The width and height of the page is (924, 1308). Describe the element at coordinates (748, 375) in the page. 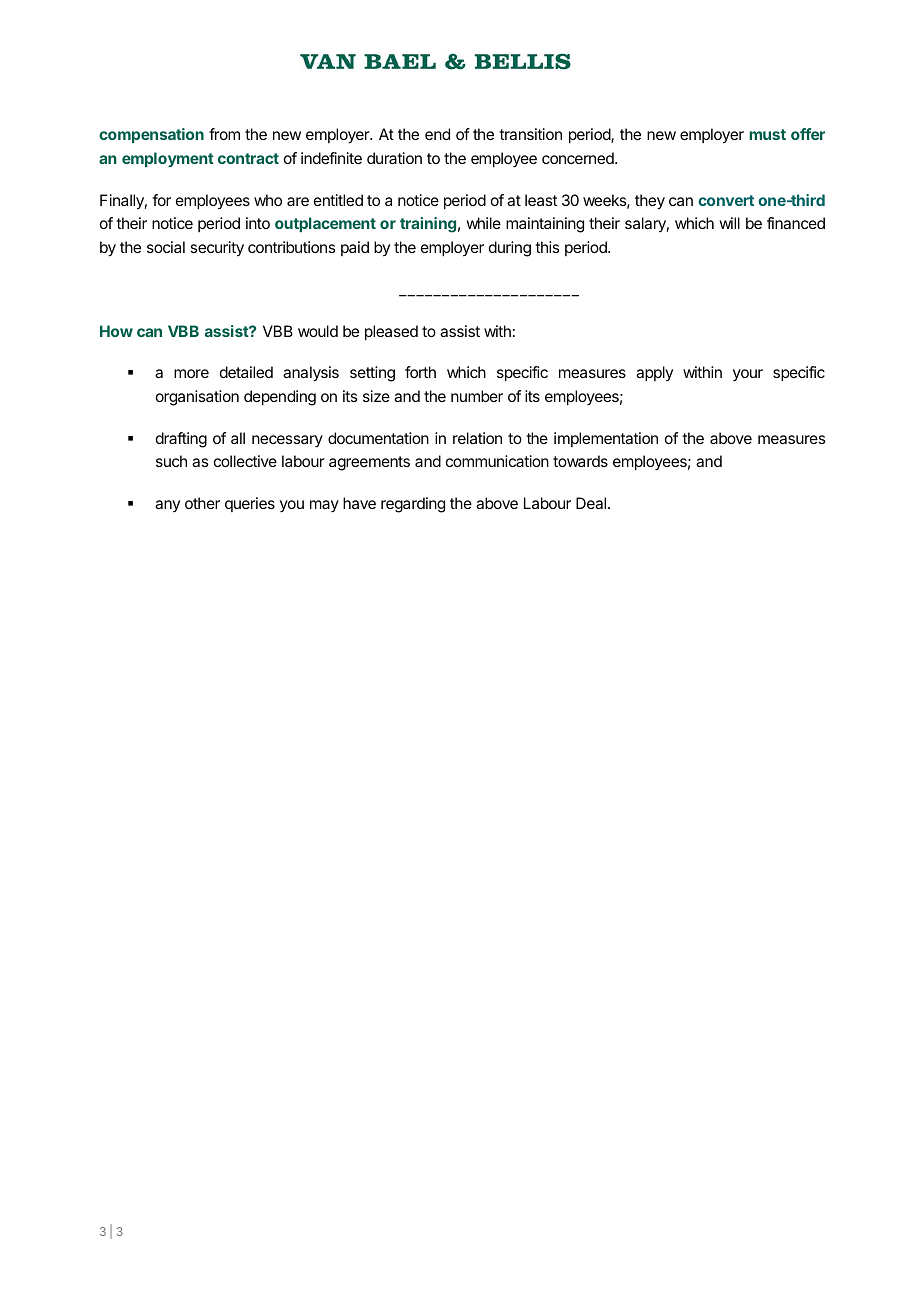

I see `your` at that location.
